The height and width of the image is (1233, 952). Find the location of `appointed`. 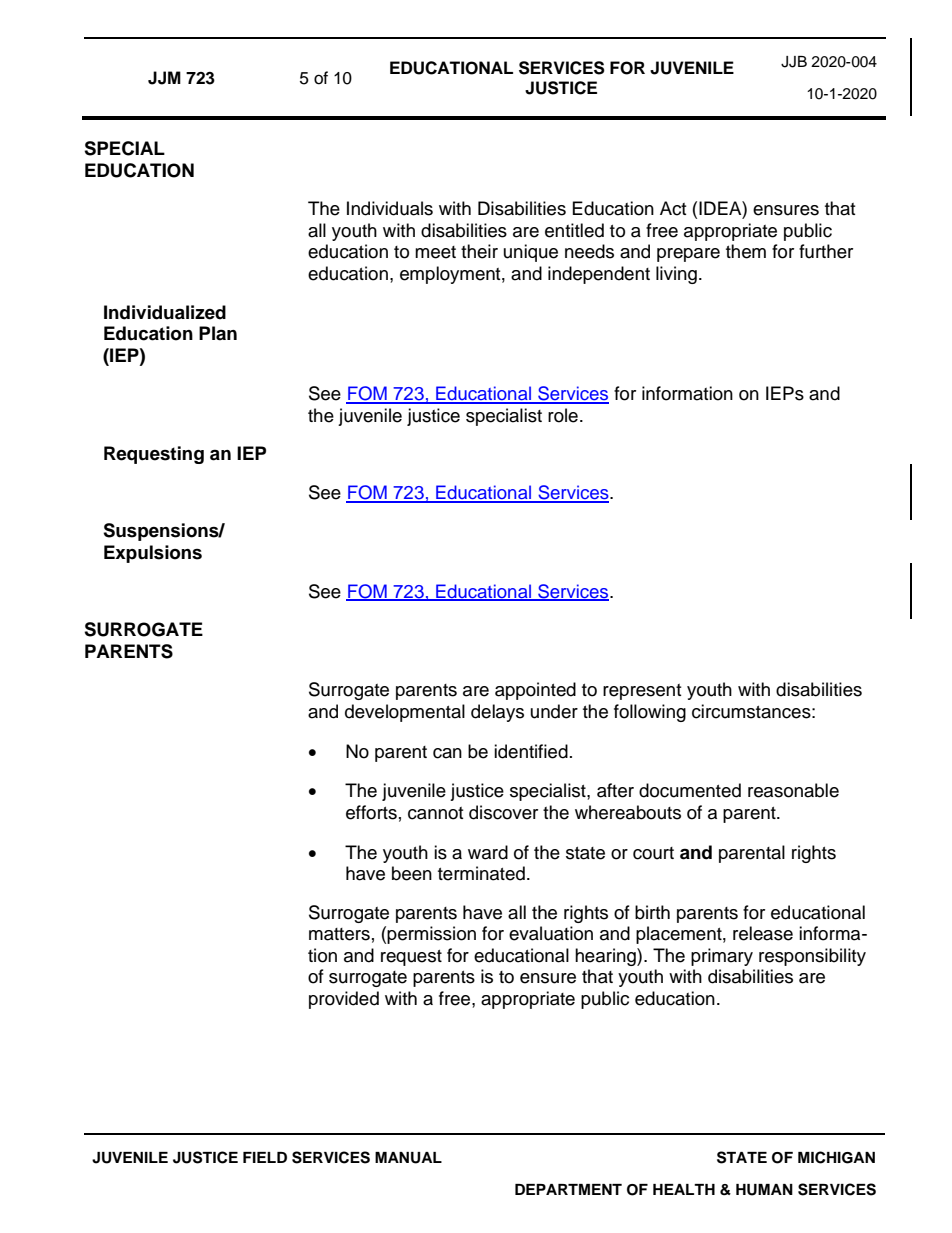

appointed is located at coordinates (535, 691).
